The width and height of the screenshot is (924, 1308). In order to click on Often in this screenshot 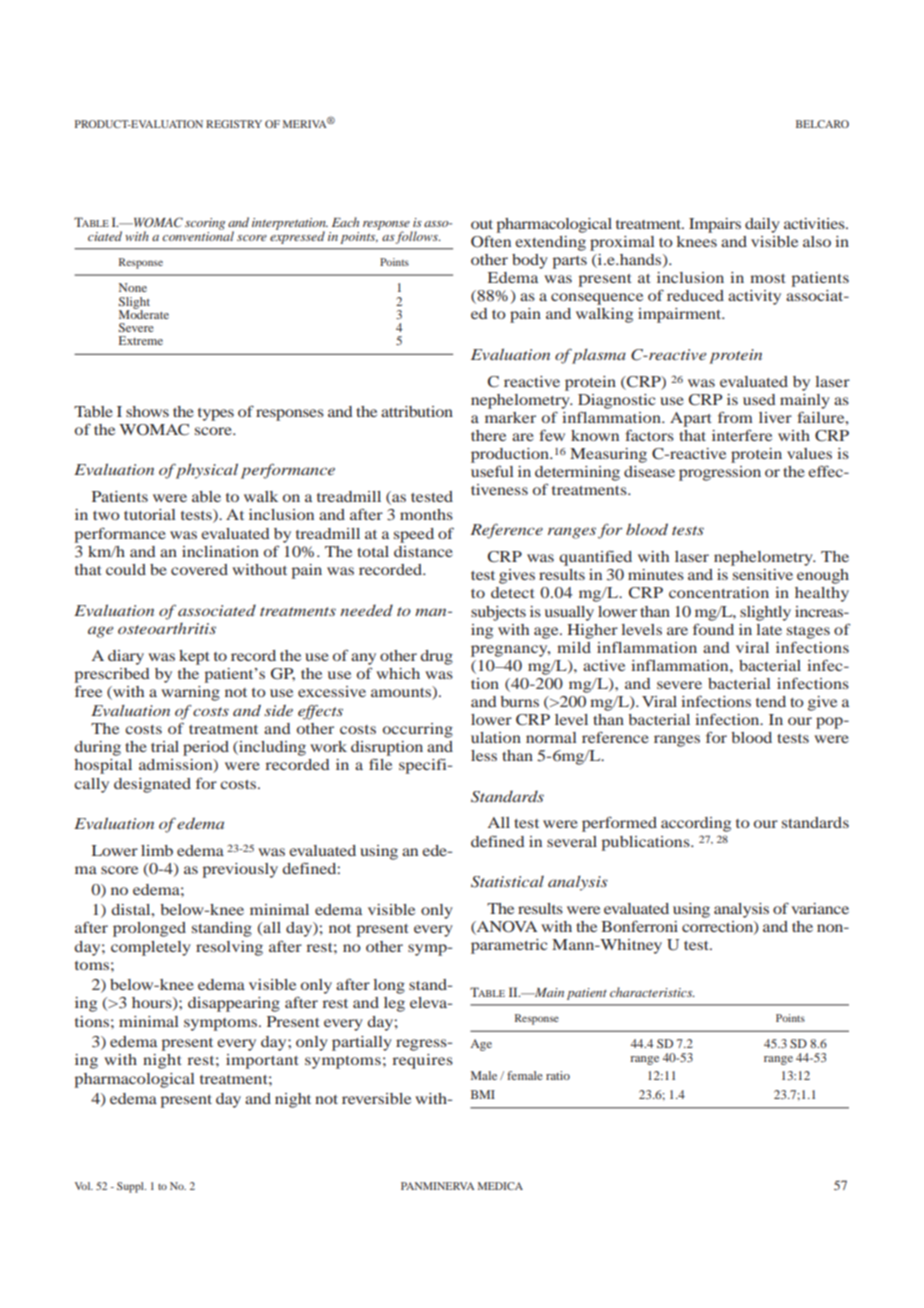, I will do `click(491, 241)`.
